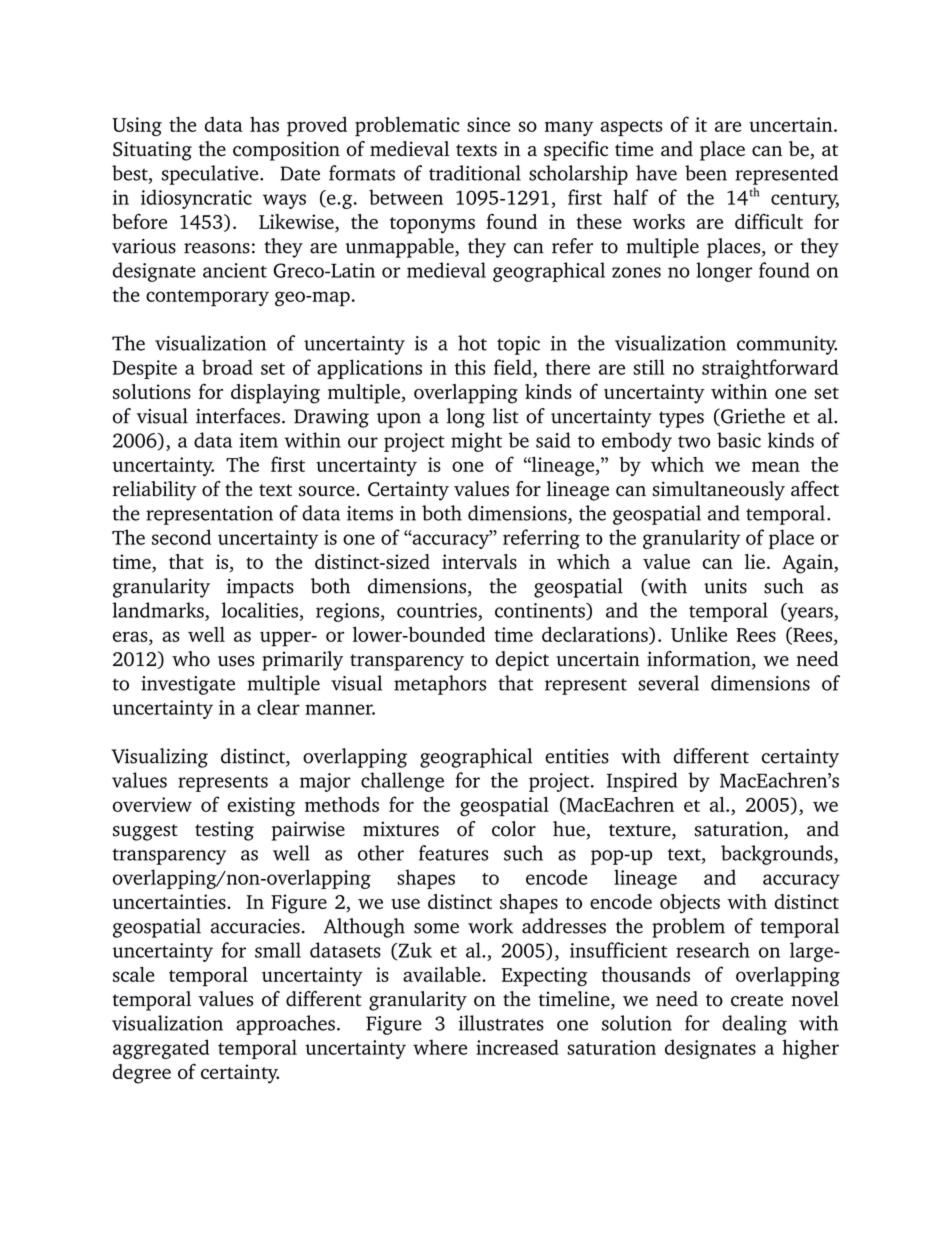 The height and width of the screenshot is (1233, 952). I want to click on countries, so click(437, 610).
